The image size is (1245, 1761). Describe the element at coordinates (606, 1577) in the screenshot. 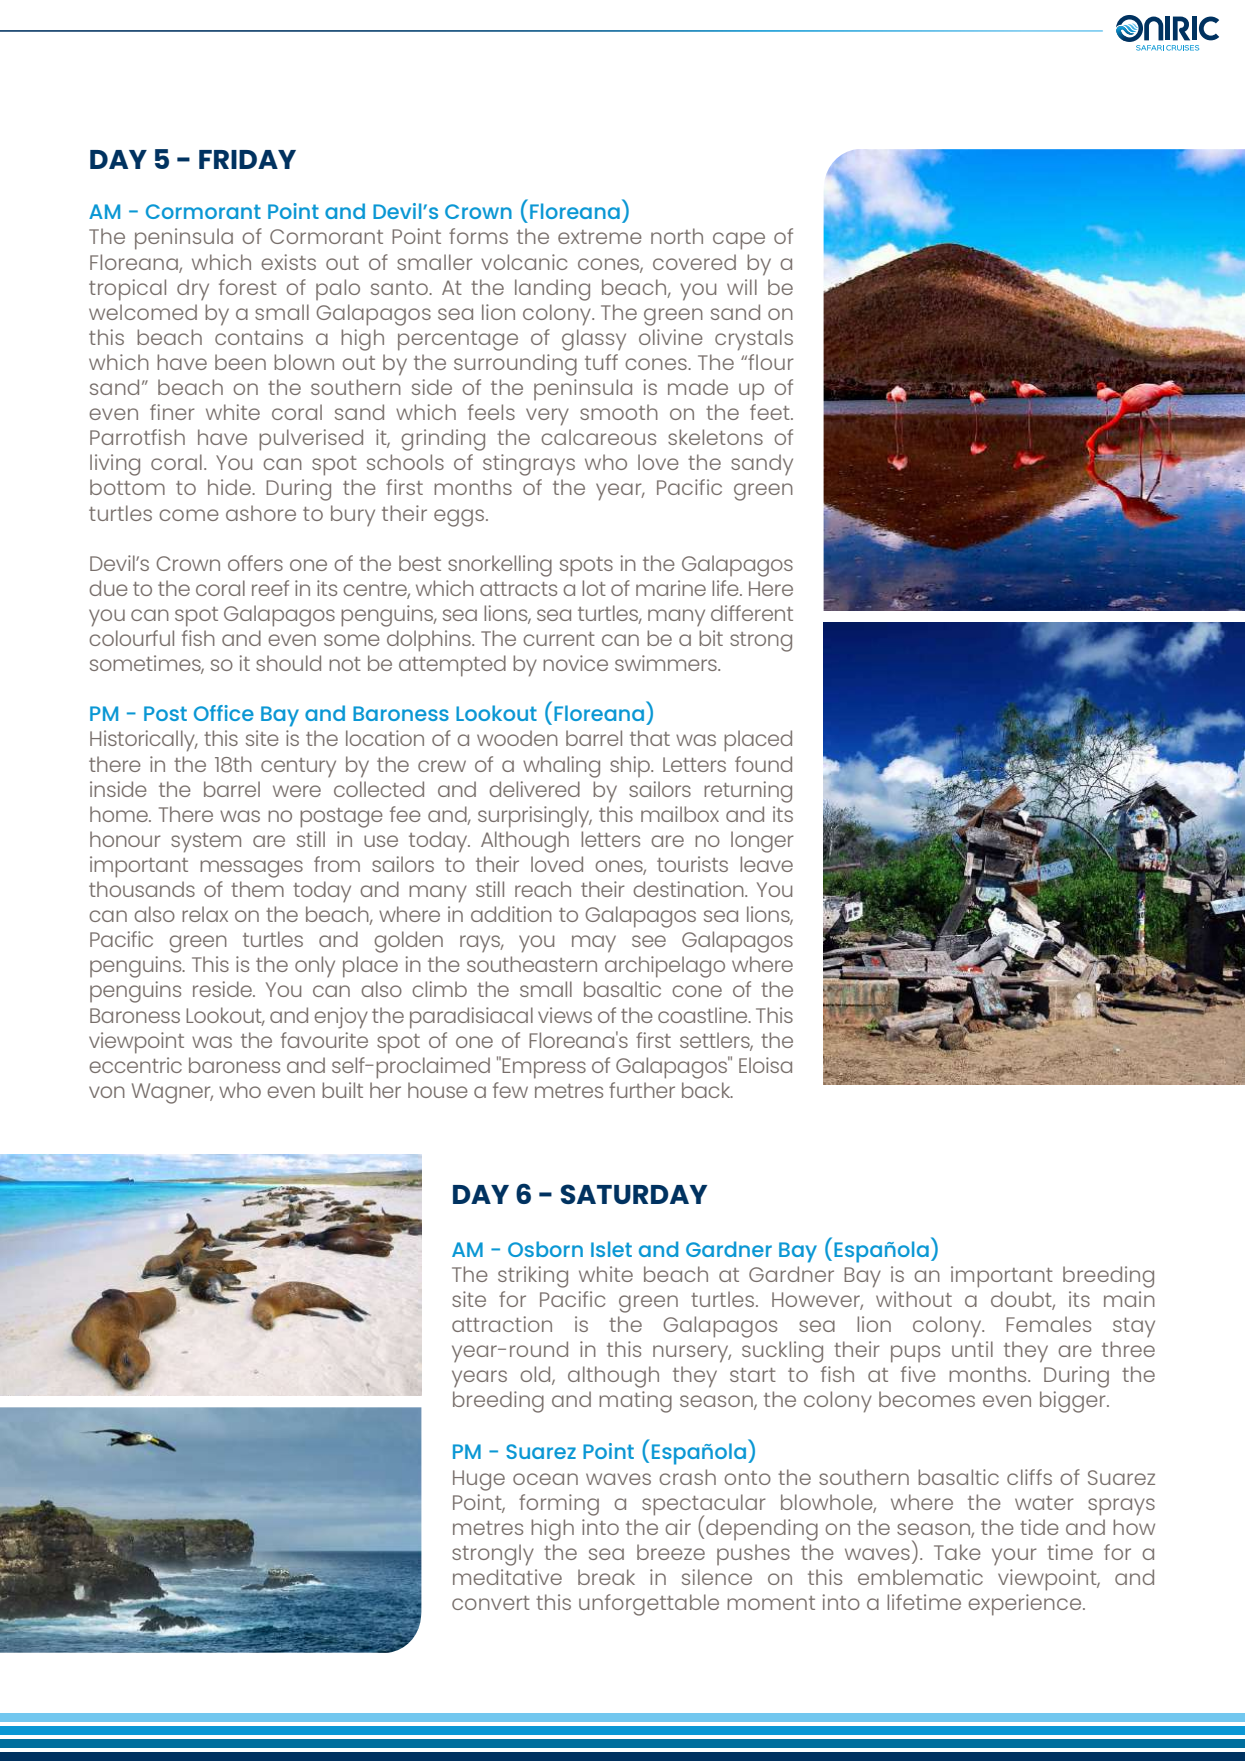

I see `break` at that location.
